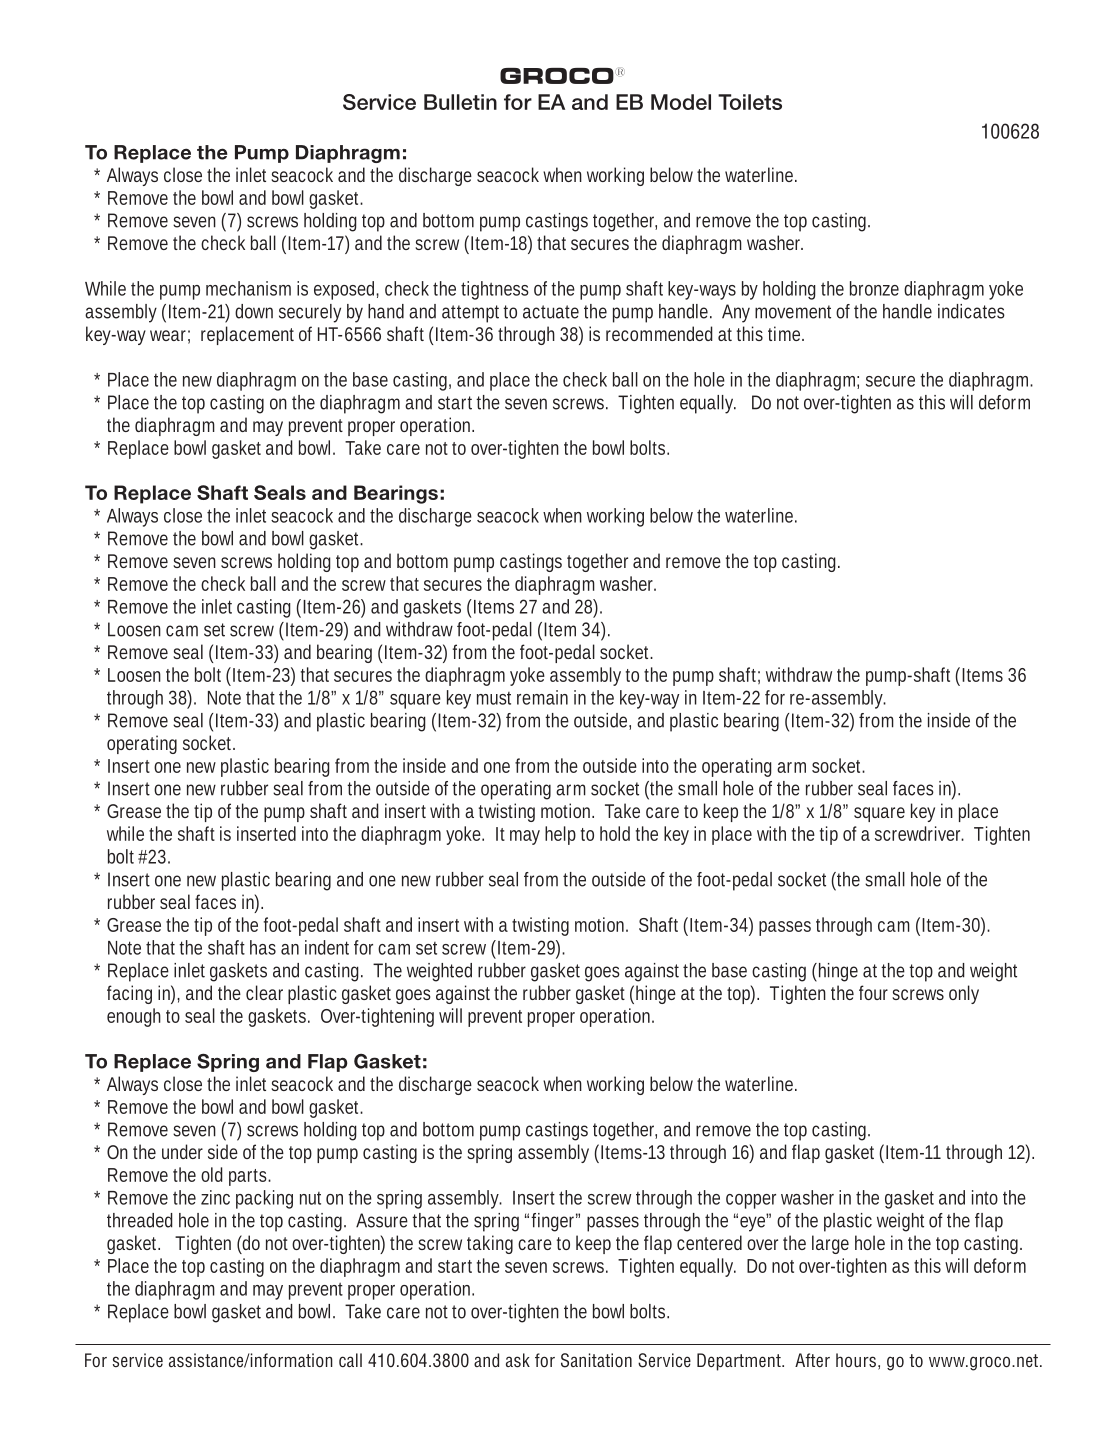 This image has width=1105, height=1429. I want to click on help, so click(560, 835).
